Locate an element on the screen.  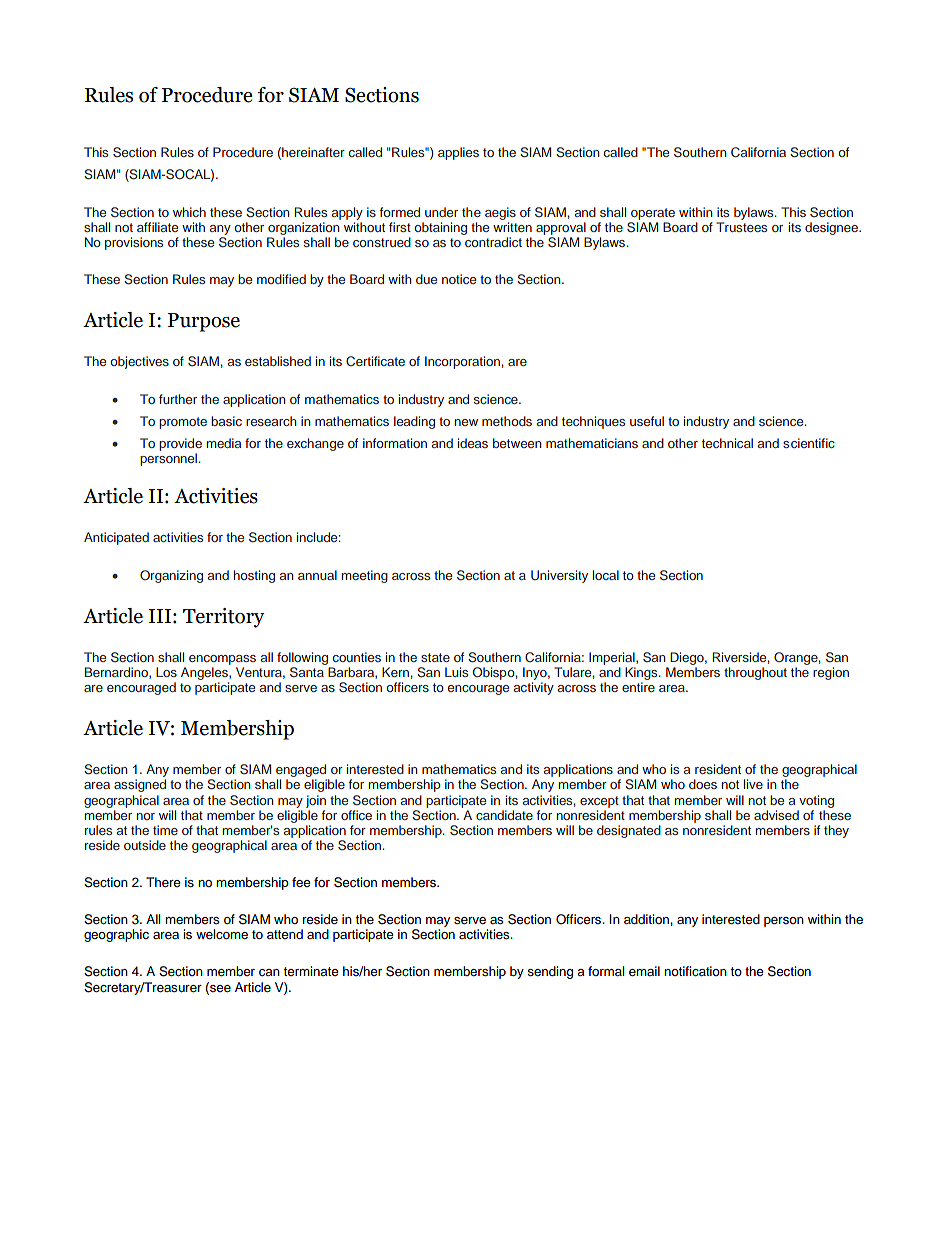
technical is located at coordinates (727, 443).
